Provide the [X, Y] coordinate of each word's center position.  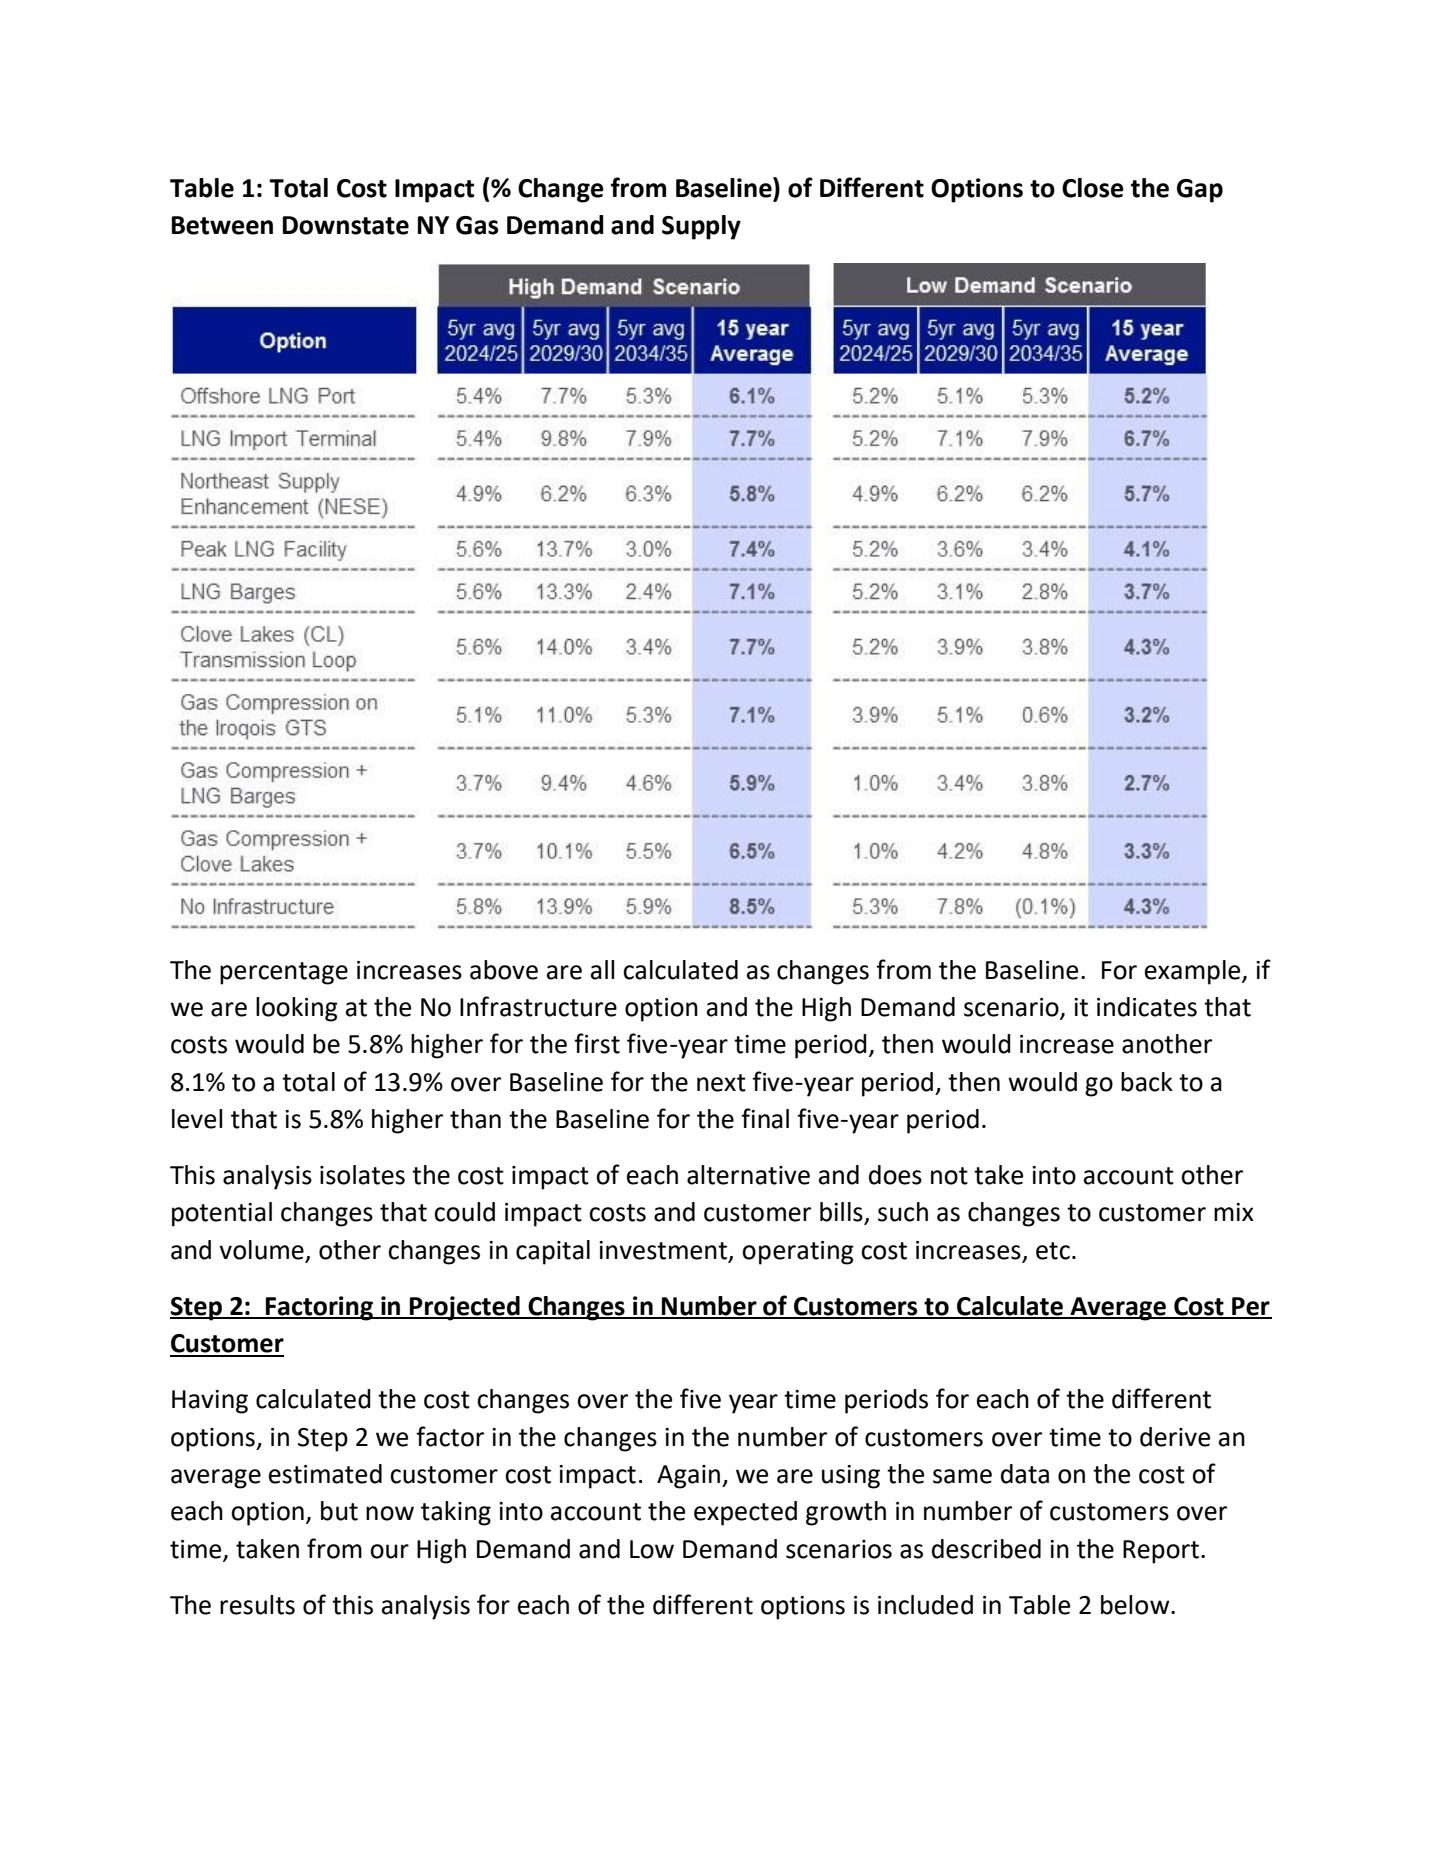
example [1194, 972]
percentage [284, 973]
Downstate [346, 225]
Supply [701, 227]
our [389, 1551]
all [602, 970]
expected [745, 1513]
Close [1093, 188]
